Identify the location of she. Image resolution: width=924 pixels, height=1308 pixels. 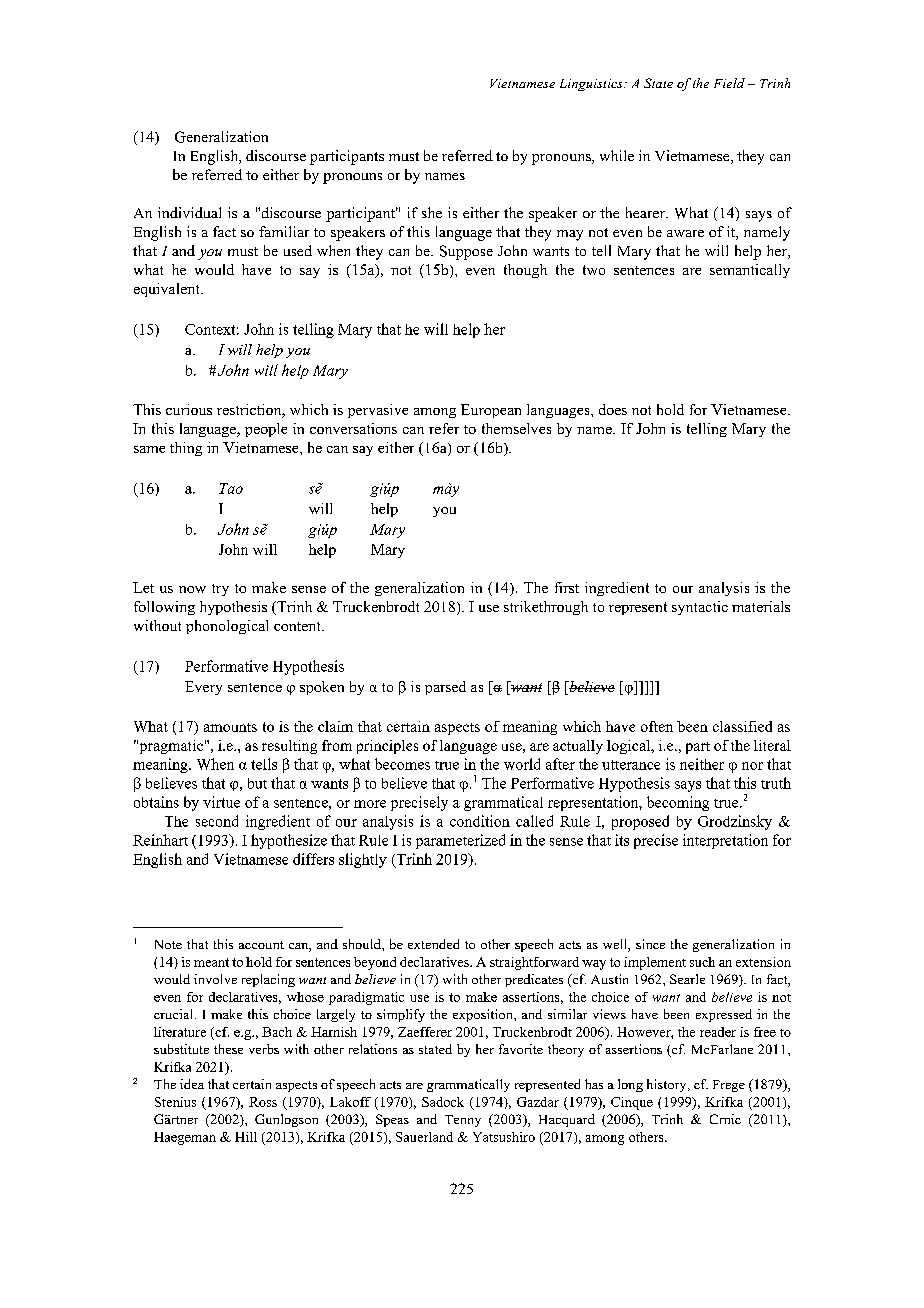
(432, 212).
